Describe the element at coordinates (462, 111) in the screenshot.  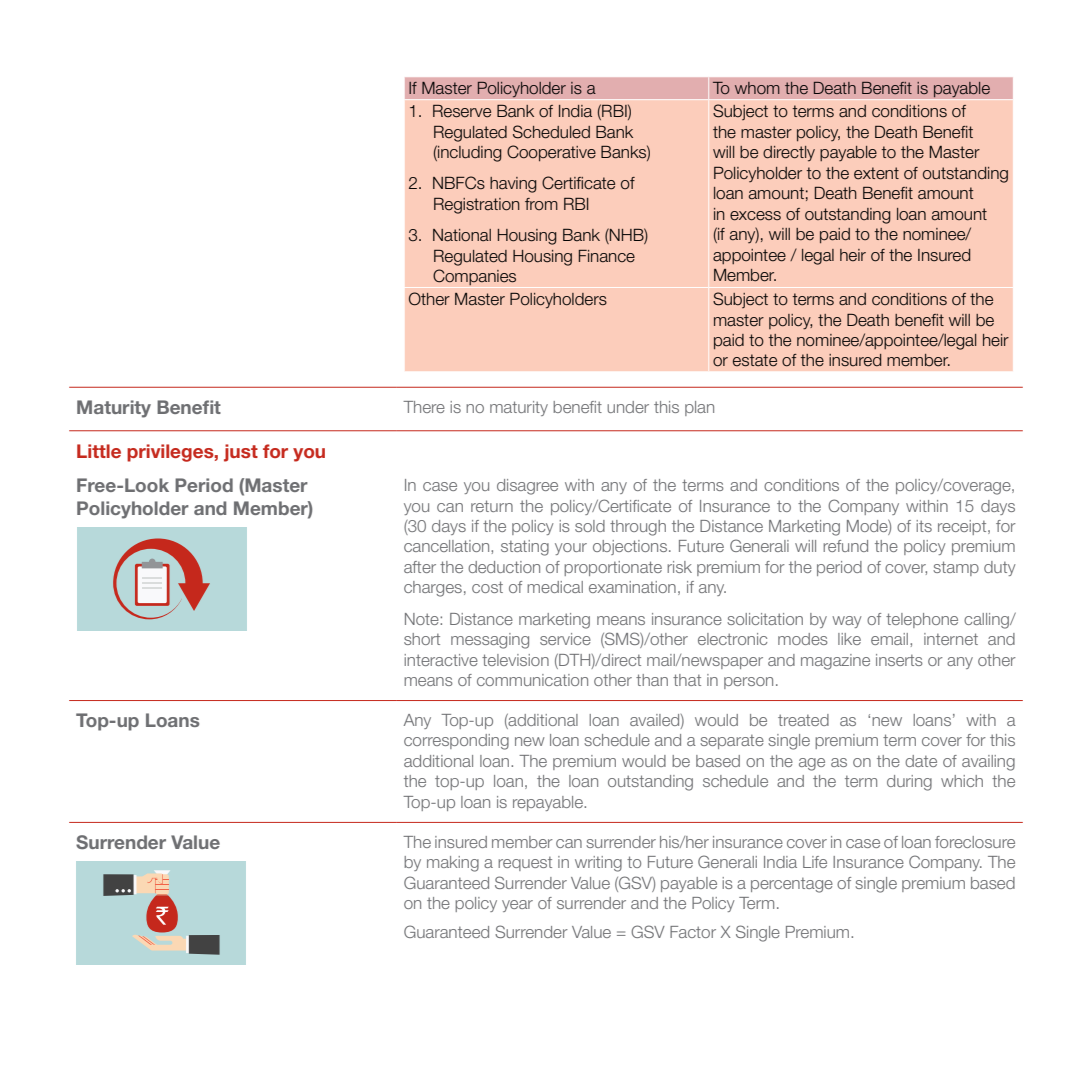
I see `Reserve` at that location.
